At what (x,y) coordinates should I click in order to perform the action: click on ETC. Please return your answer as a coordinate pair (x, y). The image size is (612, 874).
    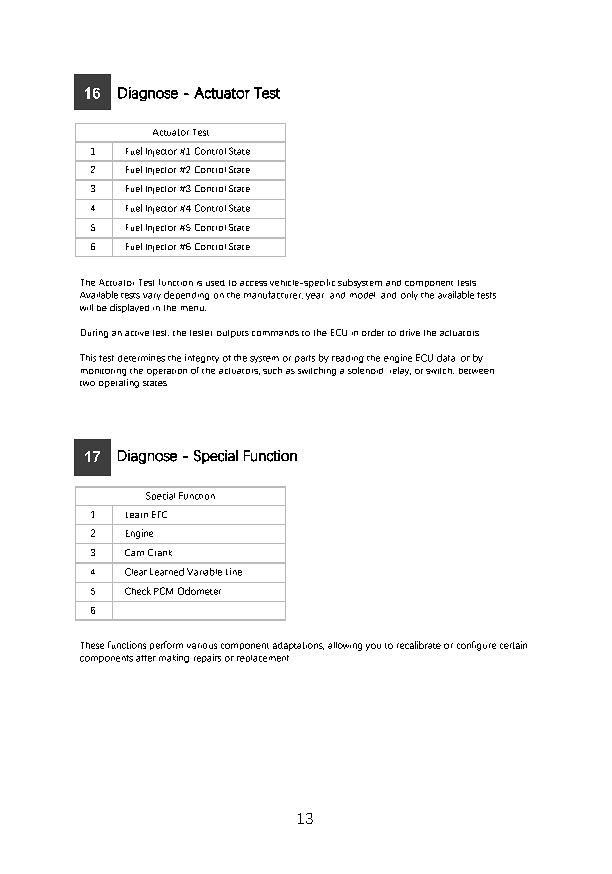
    Looking at the image, I should click on (159, 514).
